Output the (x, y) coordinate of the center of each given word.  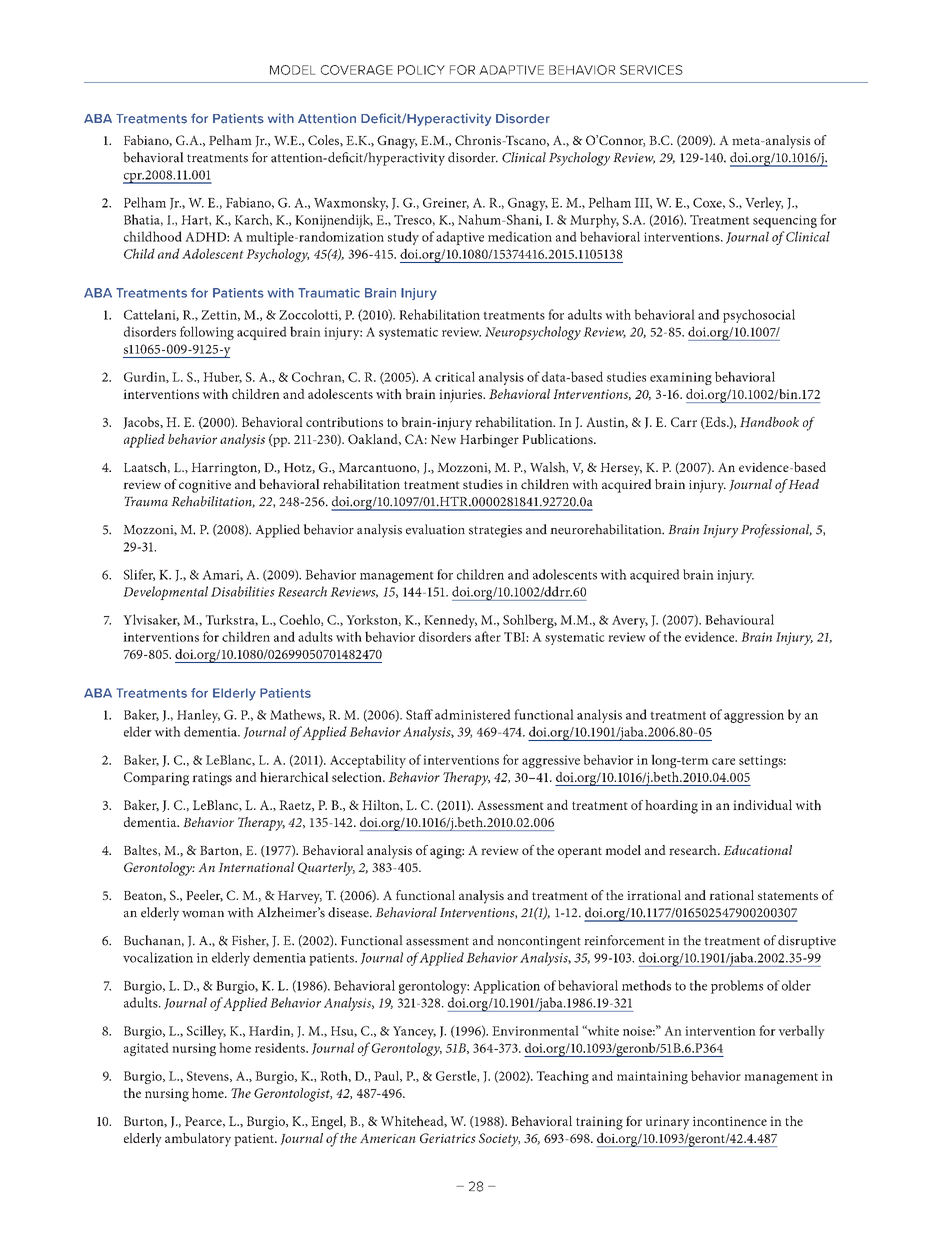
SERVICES (651, 70)
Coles (324, 141)
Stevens (209, 1076)
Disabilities (243, 591)
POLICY (421, 70)
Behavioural (739, 619)
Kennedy (450, 621)
